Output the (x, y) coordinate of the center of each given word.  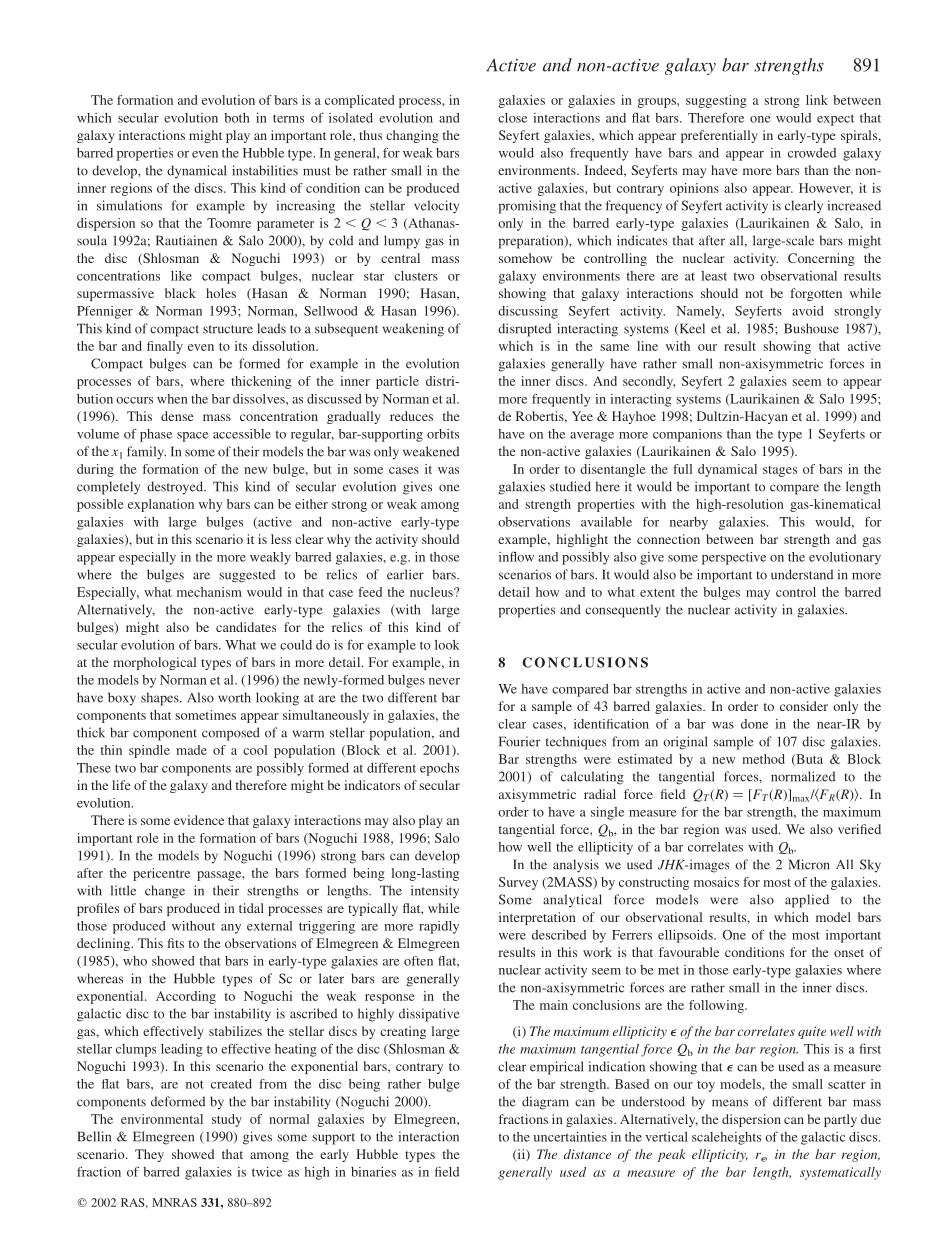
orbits (443, 434)
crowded (812, 153)
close (512, 118)
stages (780, 471)
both (237, 118)
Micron (809, 864)
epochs (439, 769)
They (149, 1155)
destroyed (176, 488)
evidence (199, 820)
